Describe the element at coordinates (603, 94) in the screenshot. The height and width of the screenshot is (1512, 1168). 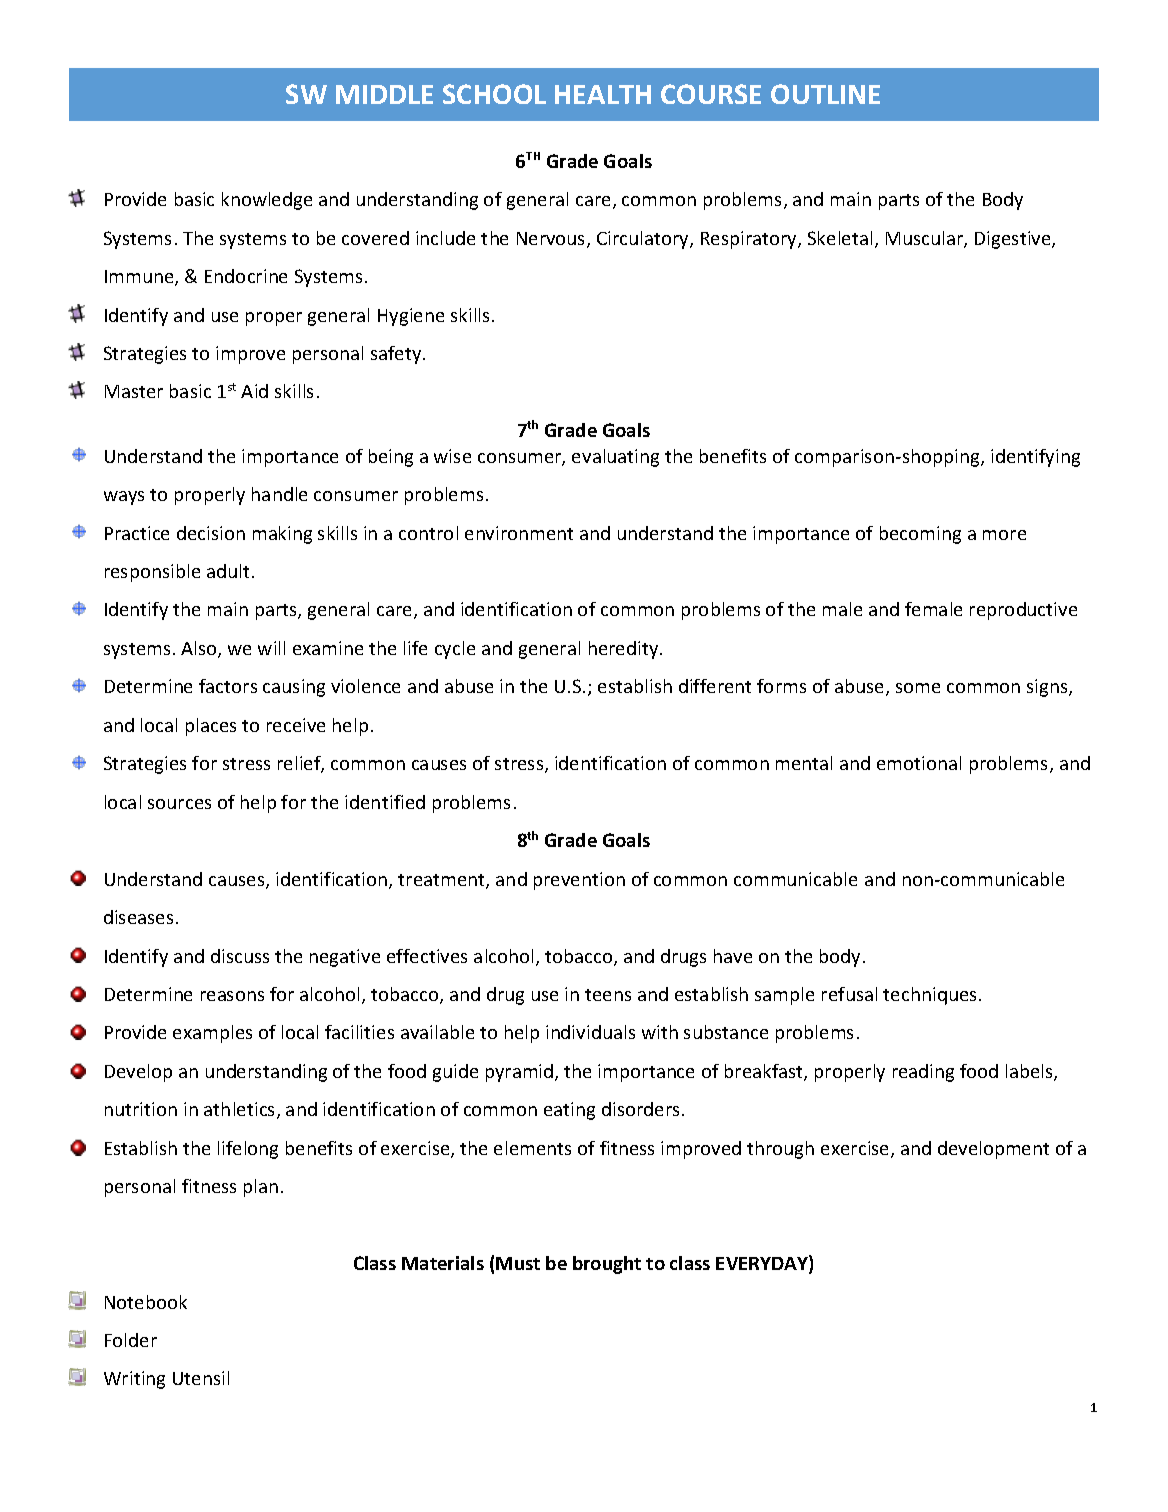
I see `HEALTH` at that location.
